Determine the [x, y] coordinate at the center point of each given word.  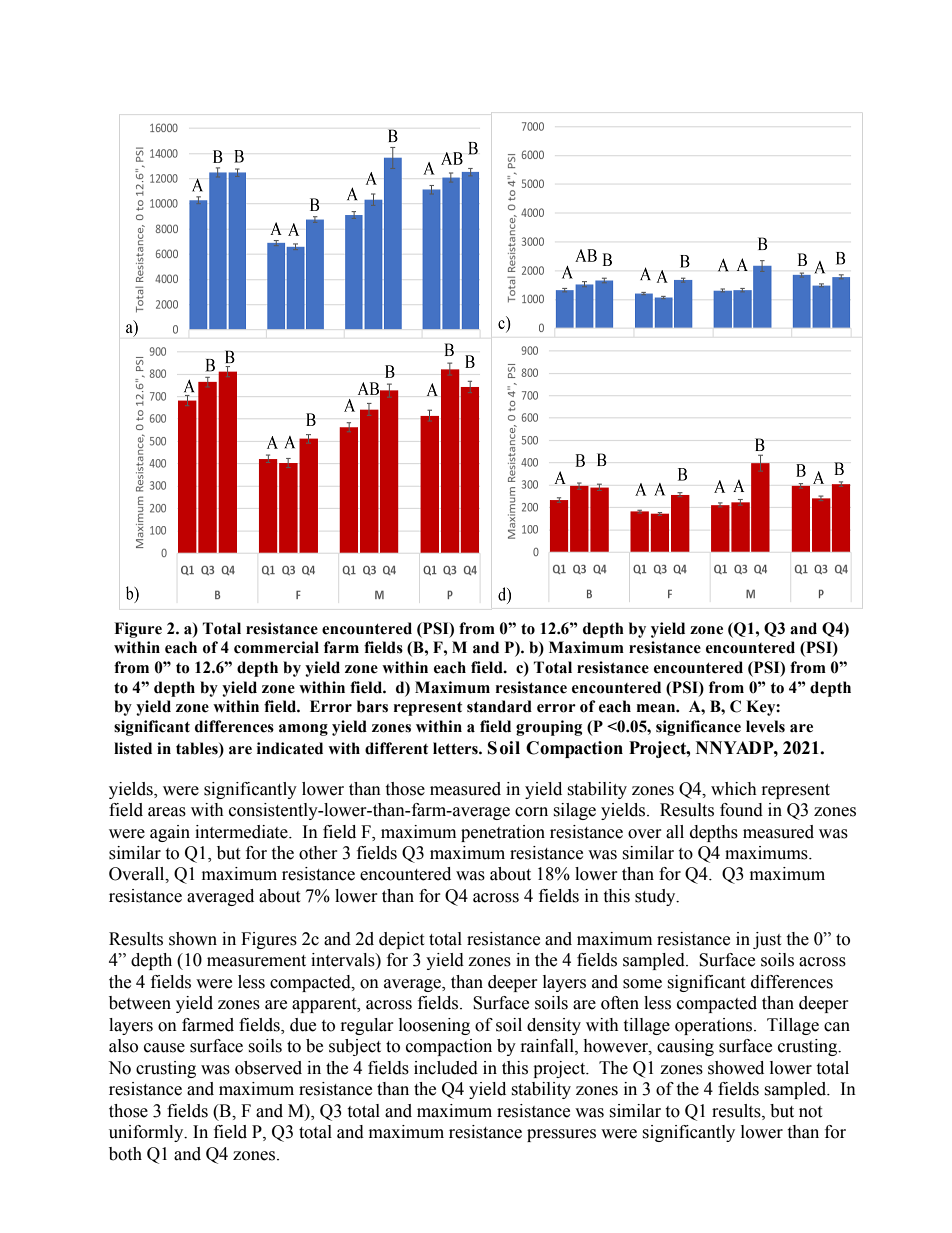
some [642, 984]
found [741, 810]
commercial [276, 647]
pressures [561, 1135]
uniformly [147, 1133]
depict [401, 940]
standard [499, 706]
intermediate [242, 832]
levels [765, 726]
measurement [256, 961]
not [810, 1112]
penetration [503, 833]
